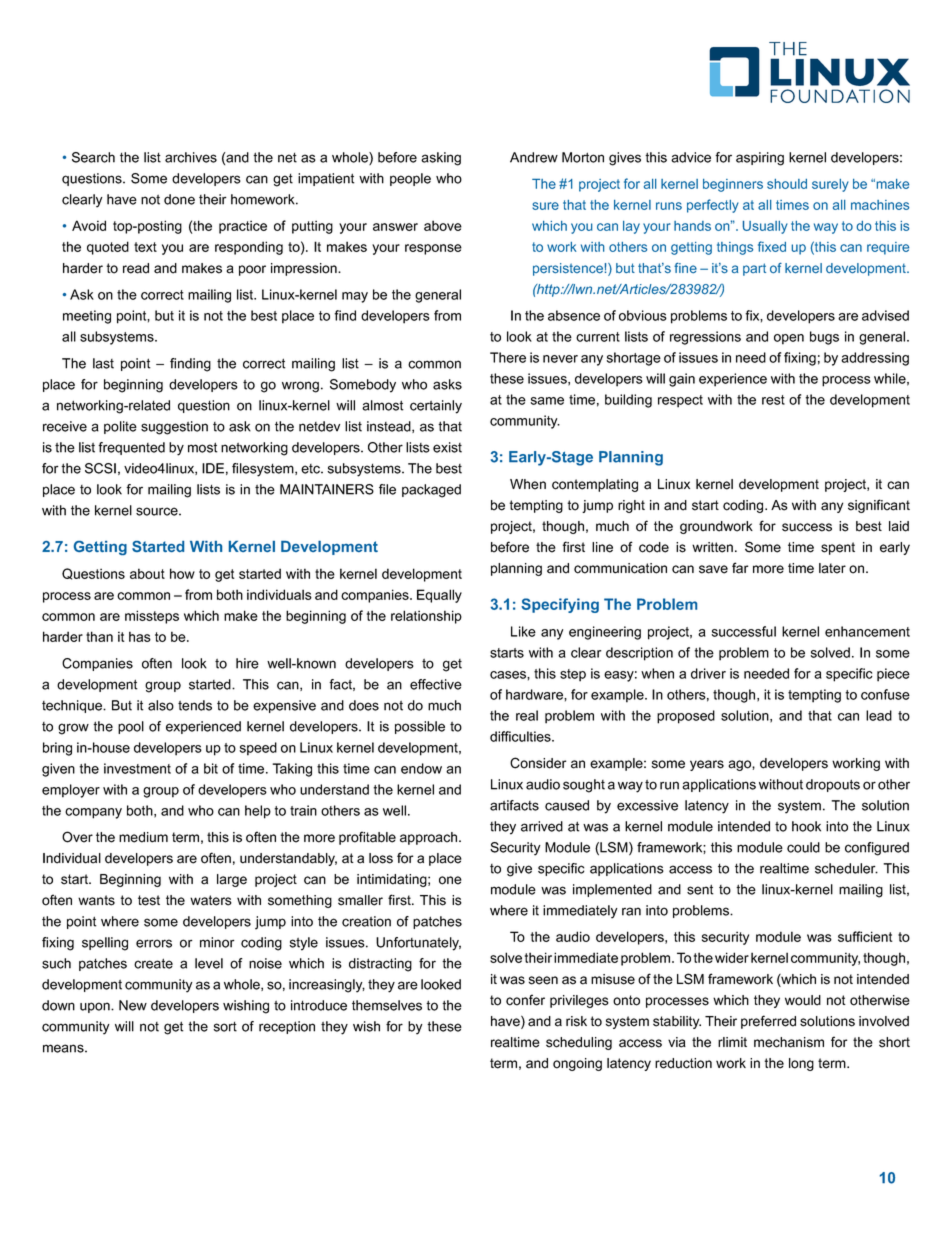  What do you see at coordinates (131, 448) in the image?
I see `frequented` at bounding box center [131, 448].
